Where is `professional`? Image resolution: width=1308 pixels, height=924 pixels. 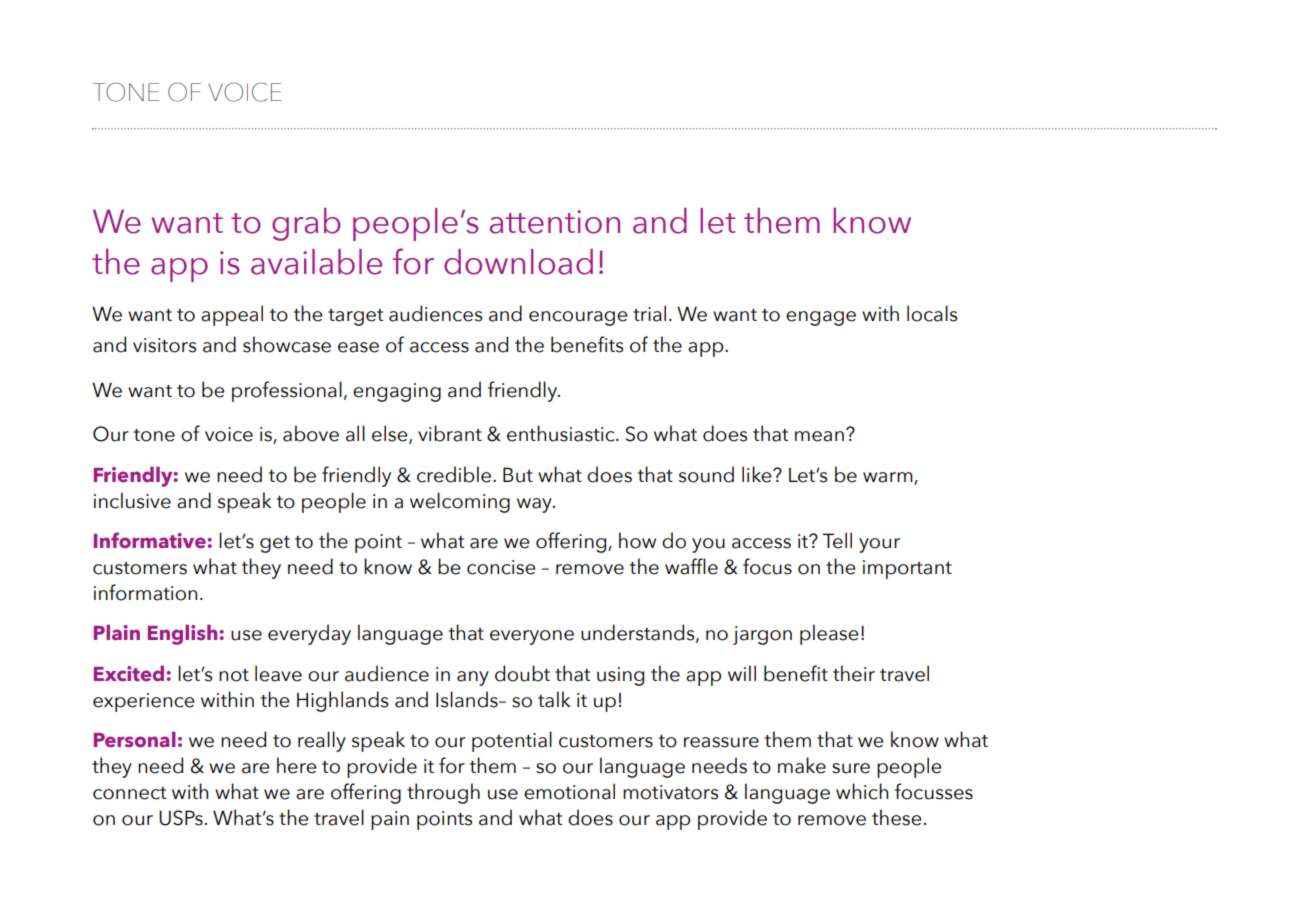
professional is located at coordinates (287, 391).
